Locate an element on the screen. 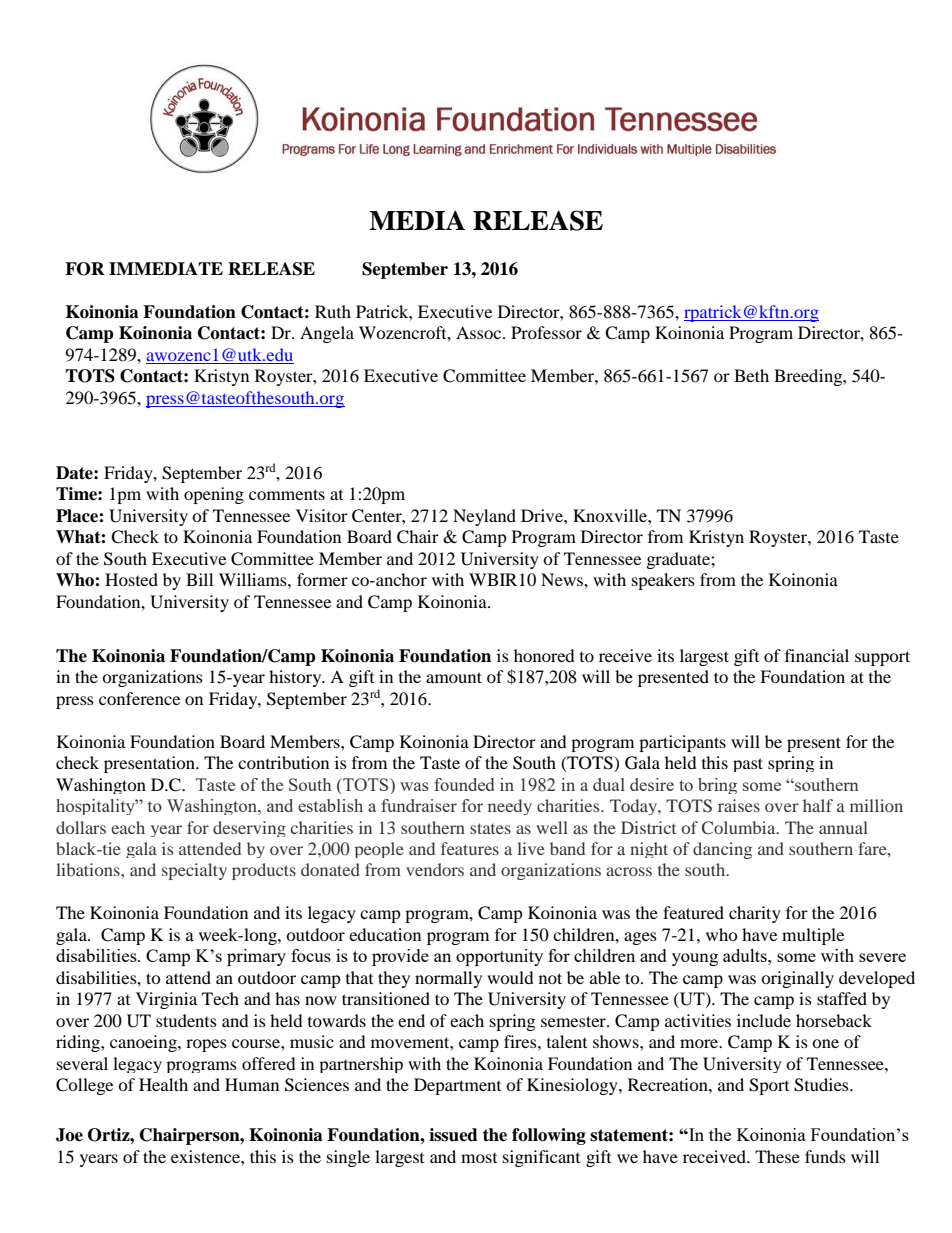 The image size is (952, 1233). Beth is located at coordinates (751, 375).
